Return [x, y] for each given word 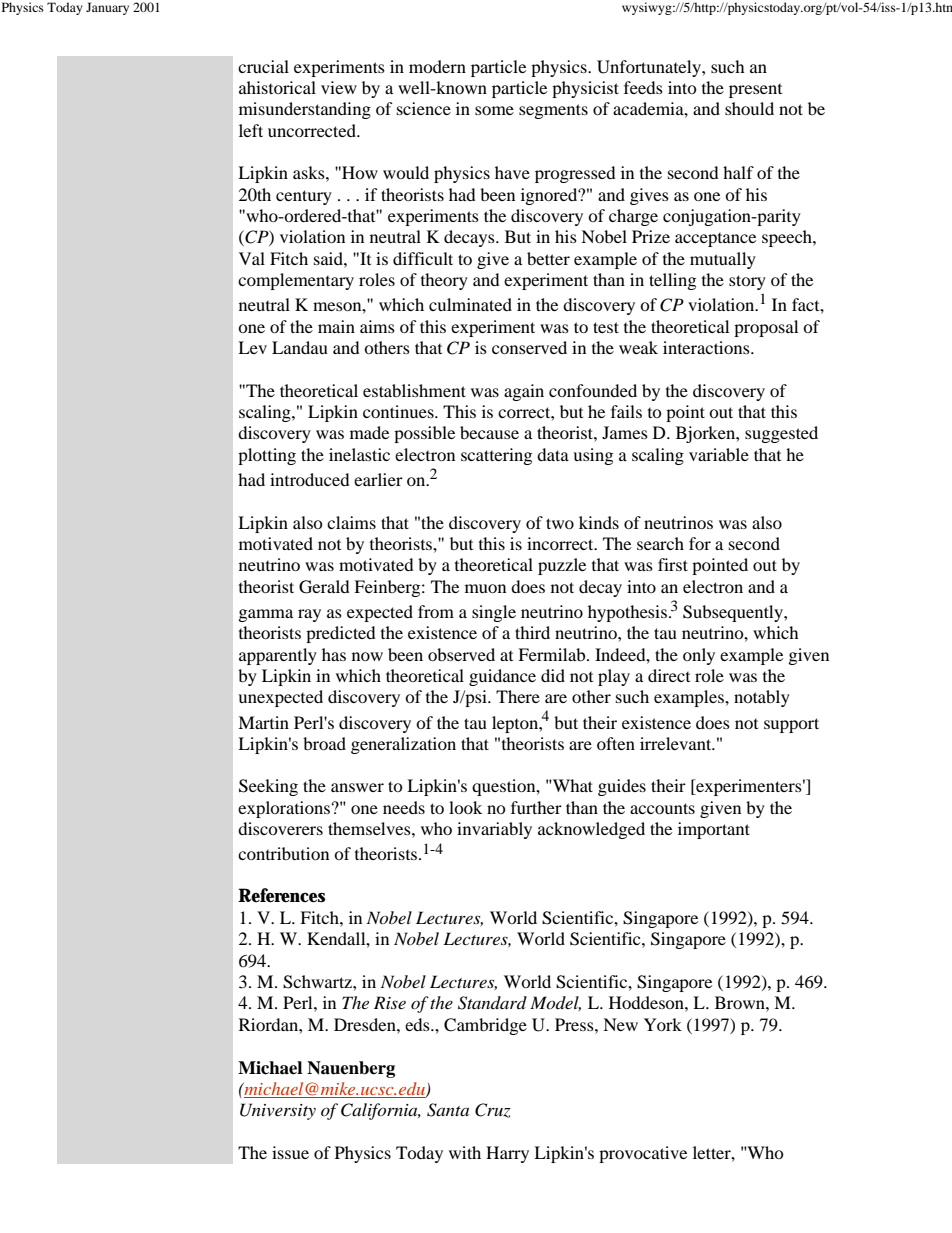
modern [437, 66]
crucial [263, 66]
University [278, 1111]
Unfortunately [650, 68]
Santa [448, 1110]
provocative [643, 1154]
